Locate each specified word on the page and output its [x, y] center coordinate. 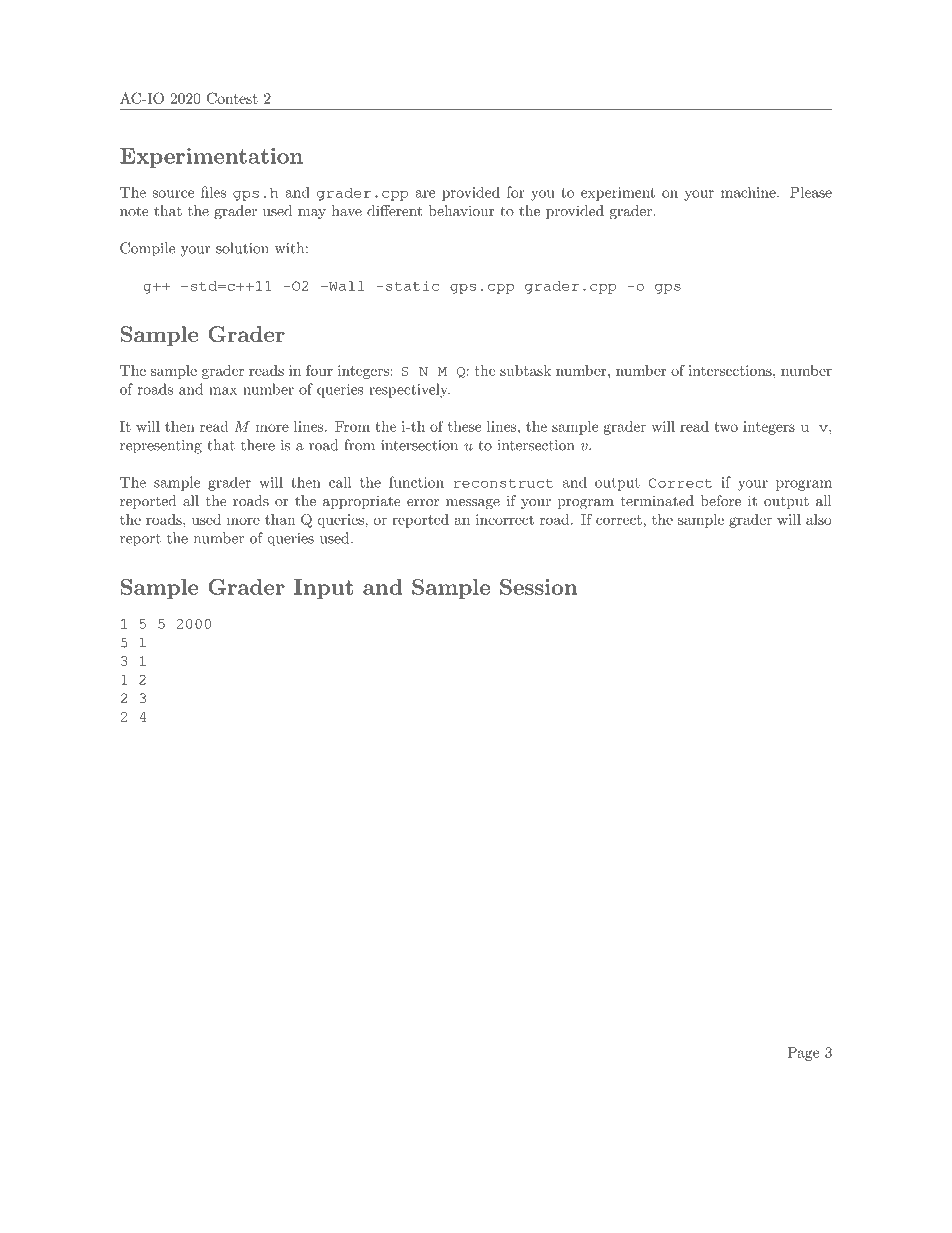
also [819, 519]
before [720, 501]
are [425, 194]
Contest [232, 98]
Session [538, 587]
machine [749, 192]
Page [803, 1054]
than [280, 519]
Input [323, 589]
